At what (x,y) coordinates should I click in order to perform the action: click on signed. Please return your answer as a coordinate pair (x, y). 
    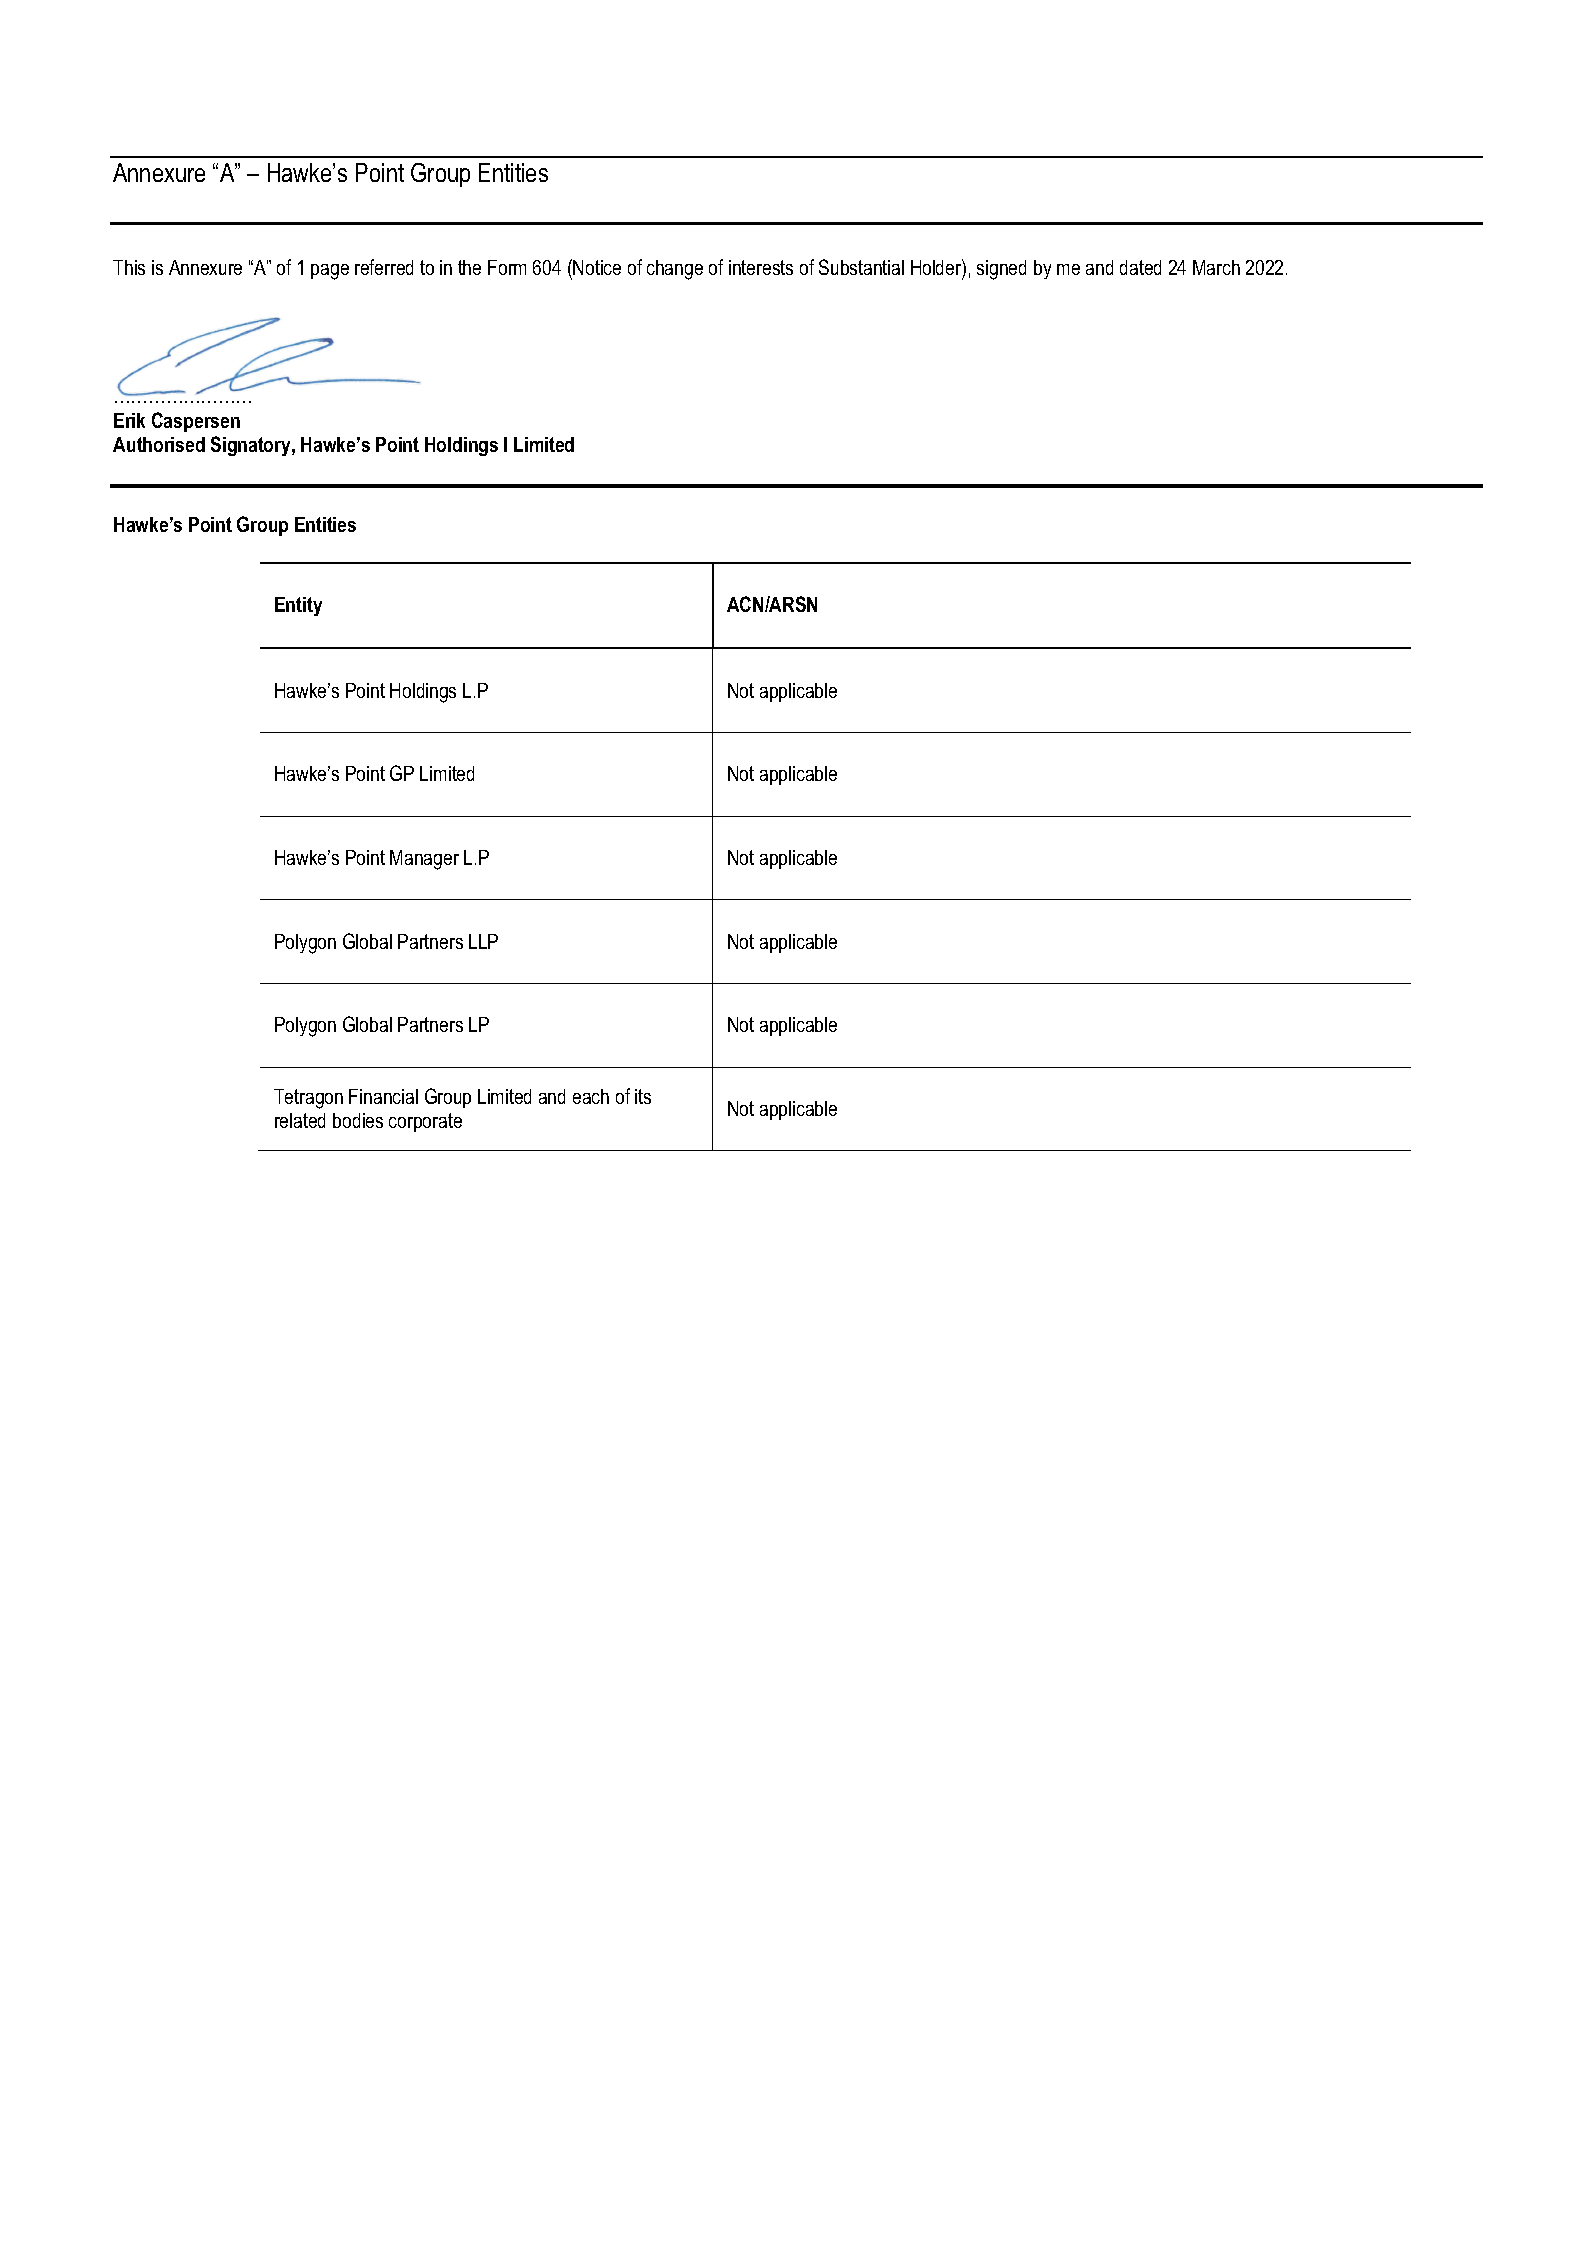
    Looking at the image, I should click on (1001, 270).
